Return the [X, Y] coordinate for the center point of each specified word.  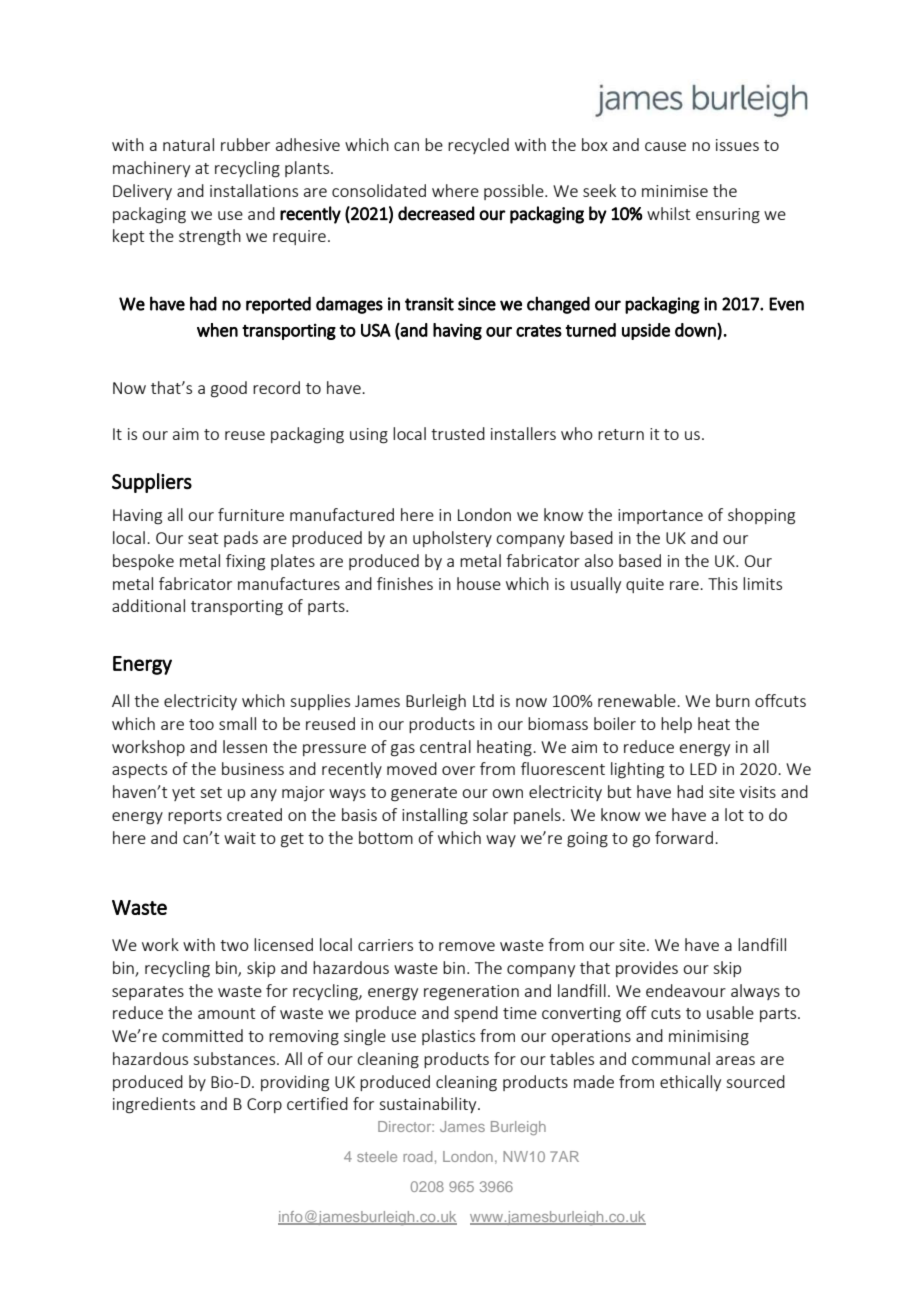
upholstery [452, 539]
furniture [251, 514]
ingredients [154, 1105]
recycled [478, 146]
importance [660, 516]
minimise [675, 191]
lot [734, 814]
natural [188, 144]
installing [435, 816]
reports [195, 817]
